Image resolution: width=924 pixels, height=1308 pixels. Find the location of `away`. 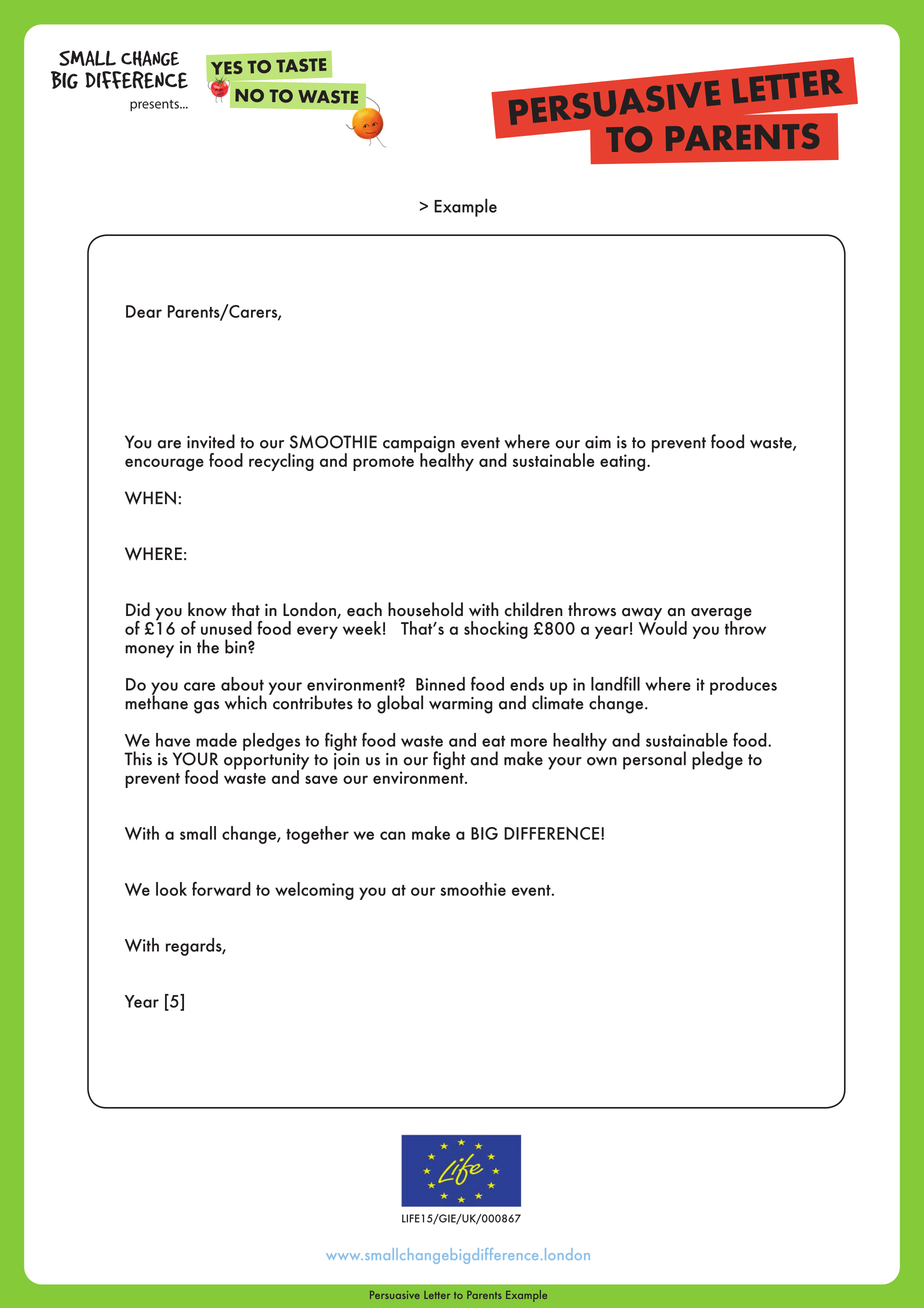

away is located at coordinates (642, 615).
